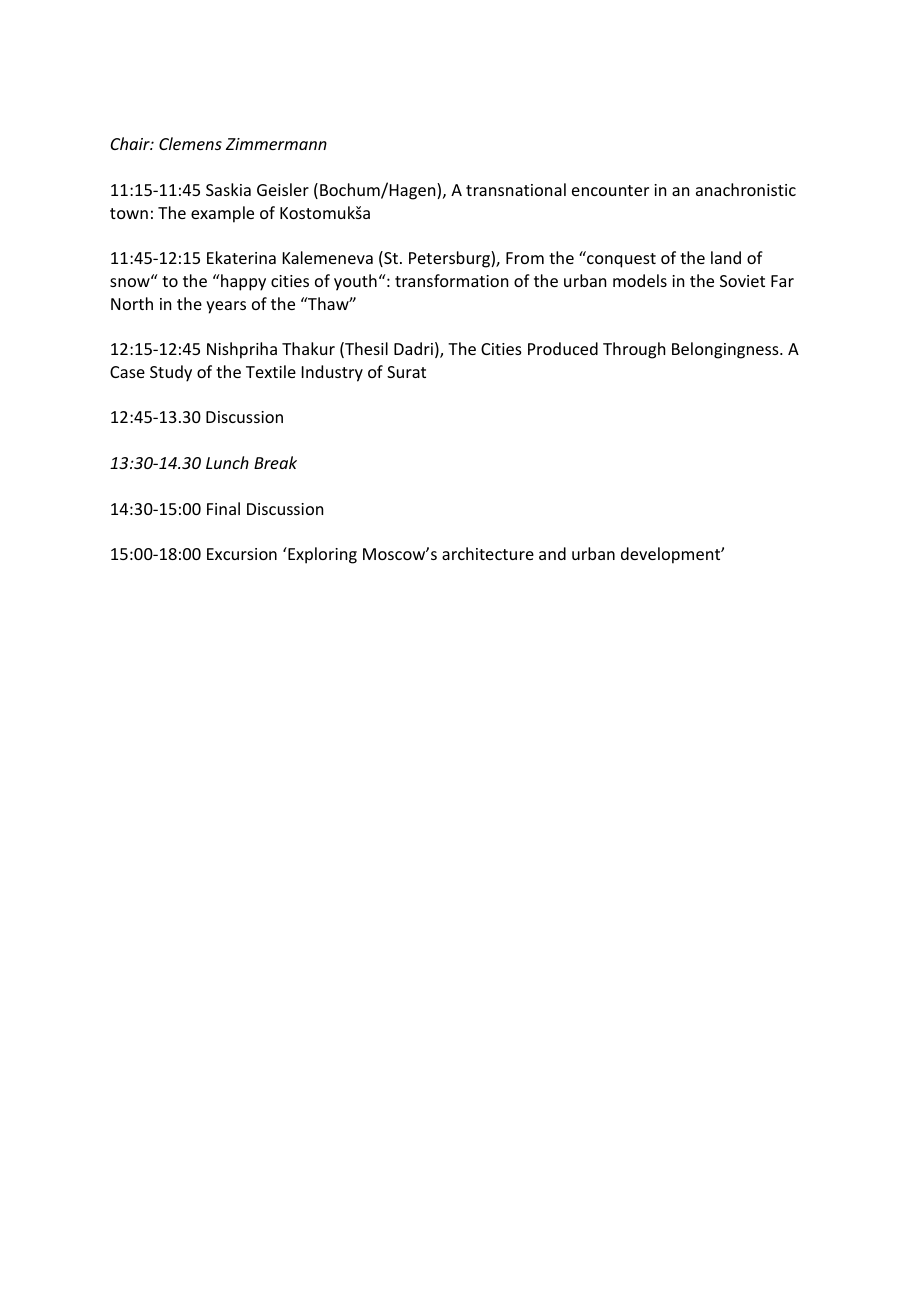  What do you see at coordinates (742, 281) in the screenshot?
I see `Soviet` at bounding box center [742, 281].
